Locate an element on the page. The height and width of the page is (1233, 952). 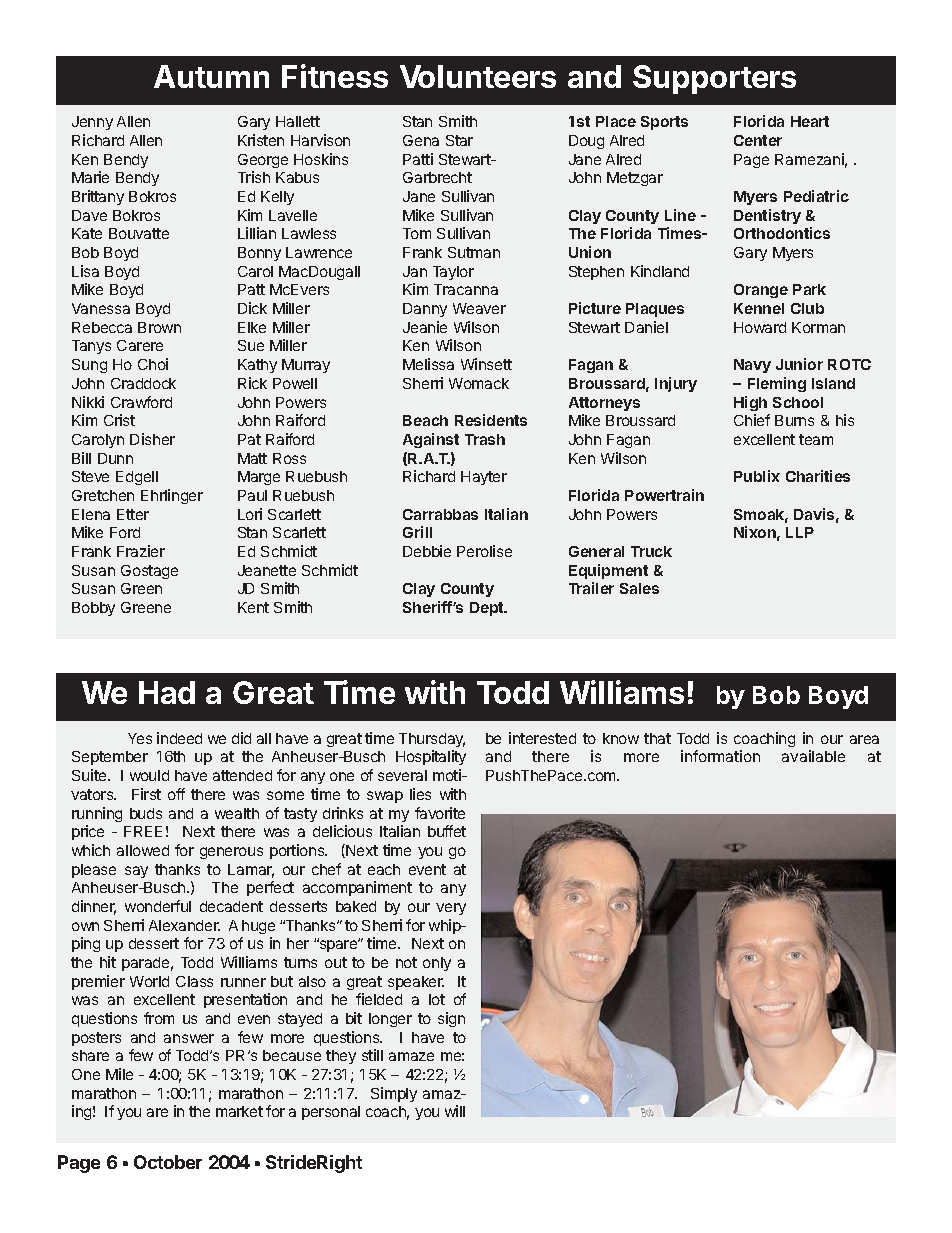
Navy is located at coordinates (752, 366).
